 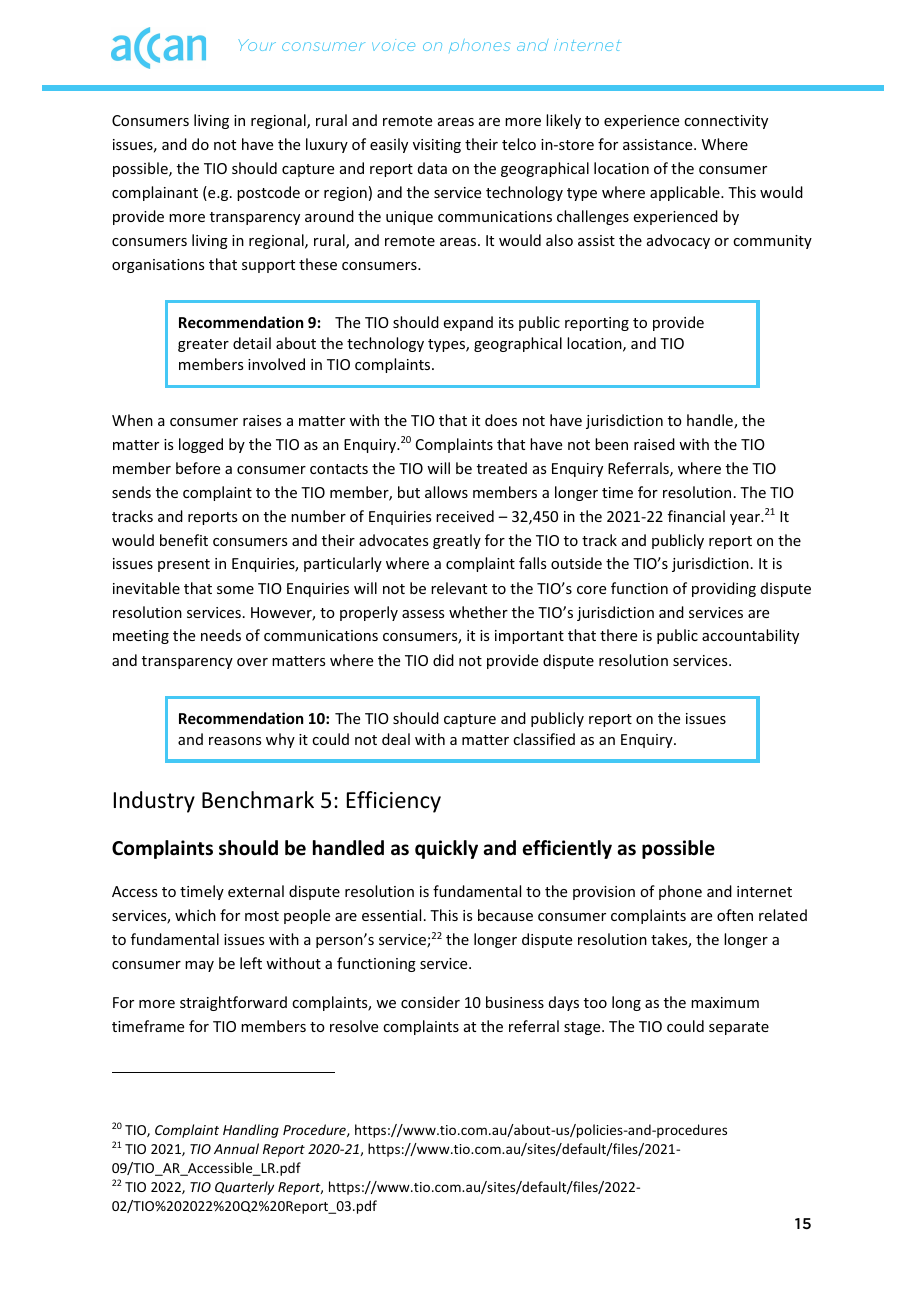 I want to click on connectivity, so click(x=726, y=122).
